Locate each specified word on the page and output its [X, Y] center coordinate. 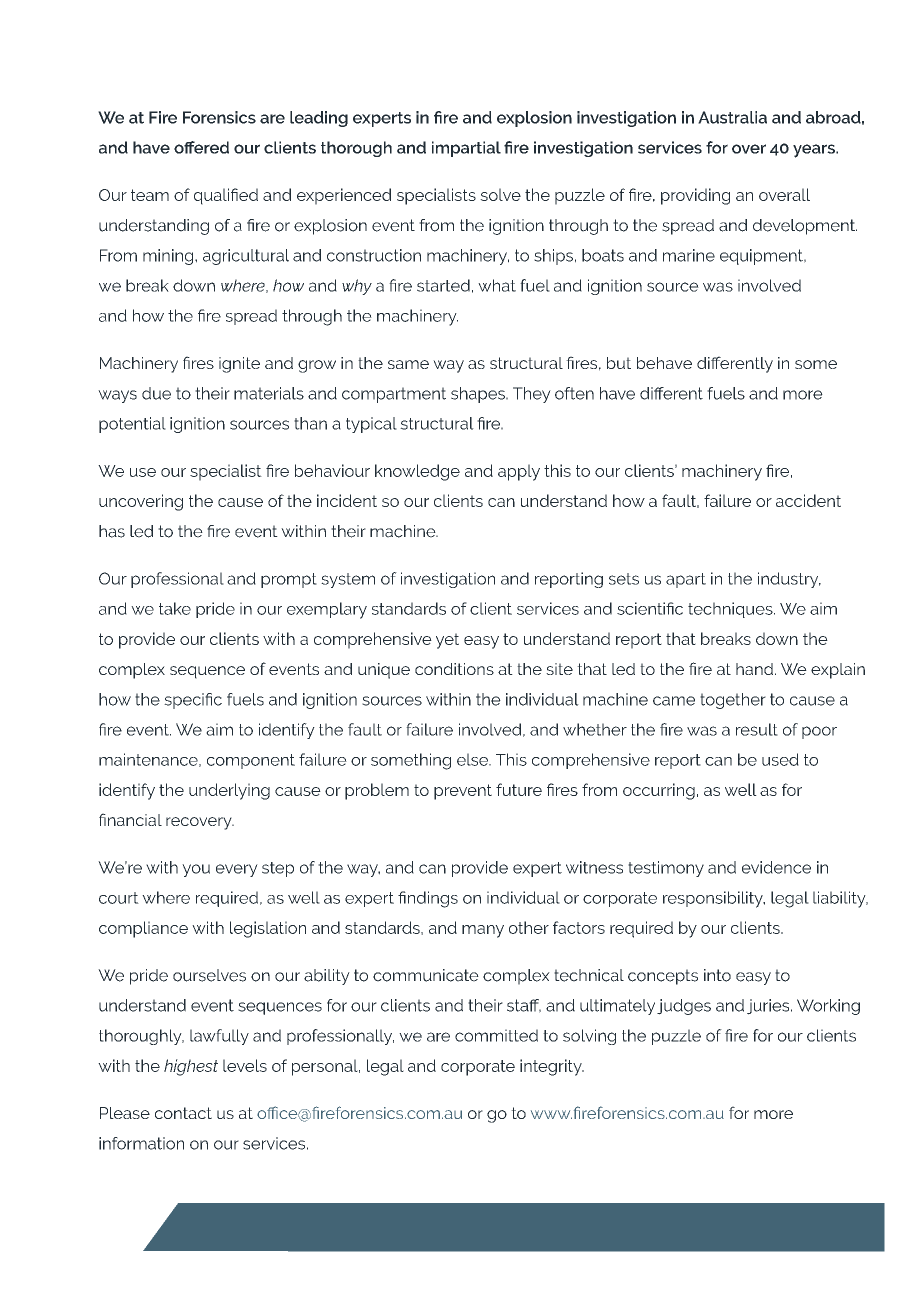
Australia [732, 117]
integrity [552, 1067]
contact [183, 1113]
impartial [466, 149]
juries [769, 1007]
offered [201, 147]
